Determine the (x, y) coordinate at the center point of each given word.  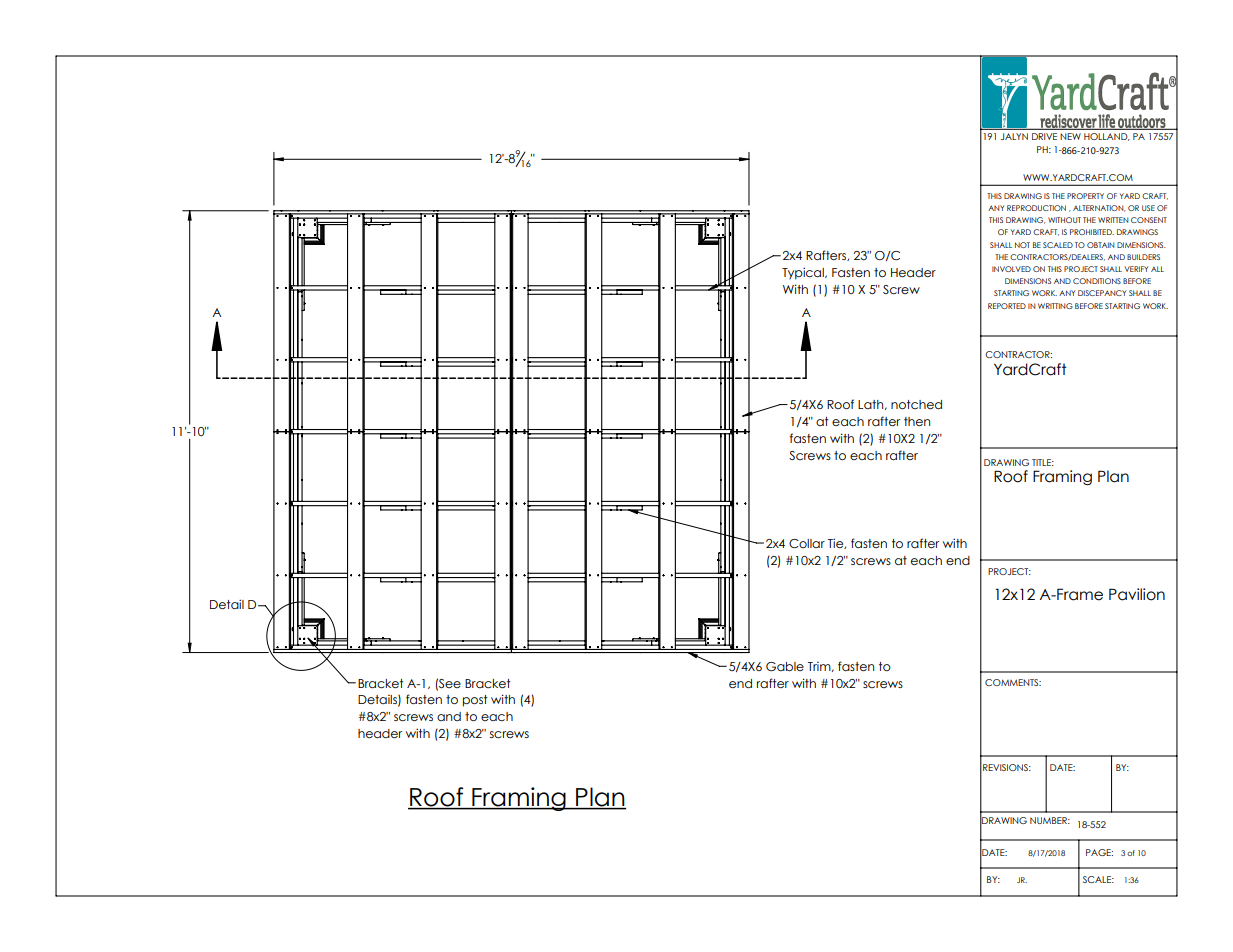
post (475, 701)
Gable (785, 666)
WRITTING (1055, 306)
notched (916, 404)
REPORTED (1007, 306)
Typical (804, 273)
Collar (807, 543)
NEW (1071, 136)
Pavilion (1137, 594)
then (917, 421)
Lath (872, 405)
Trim (820, 667)
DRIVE (1044, 136)
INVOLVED (1011, 269)
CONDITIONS (1097, 281)
